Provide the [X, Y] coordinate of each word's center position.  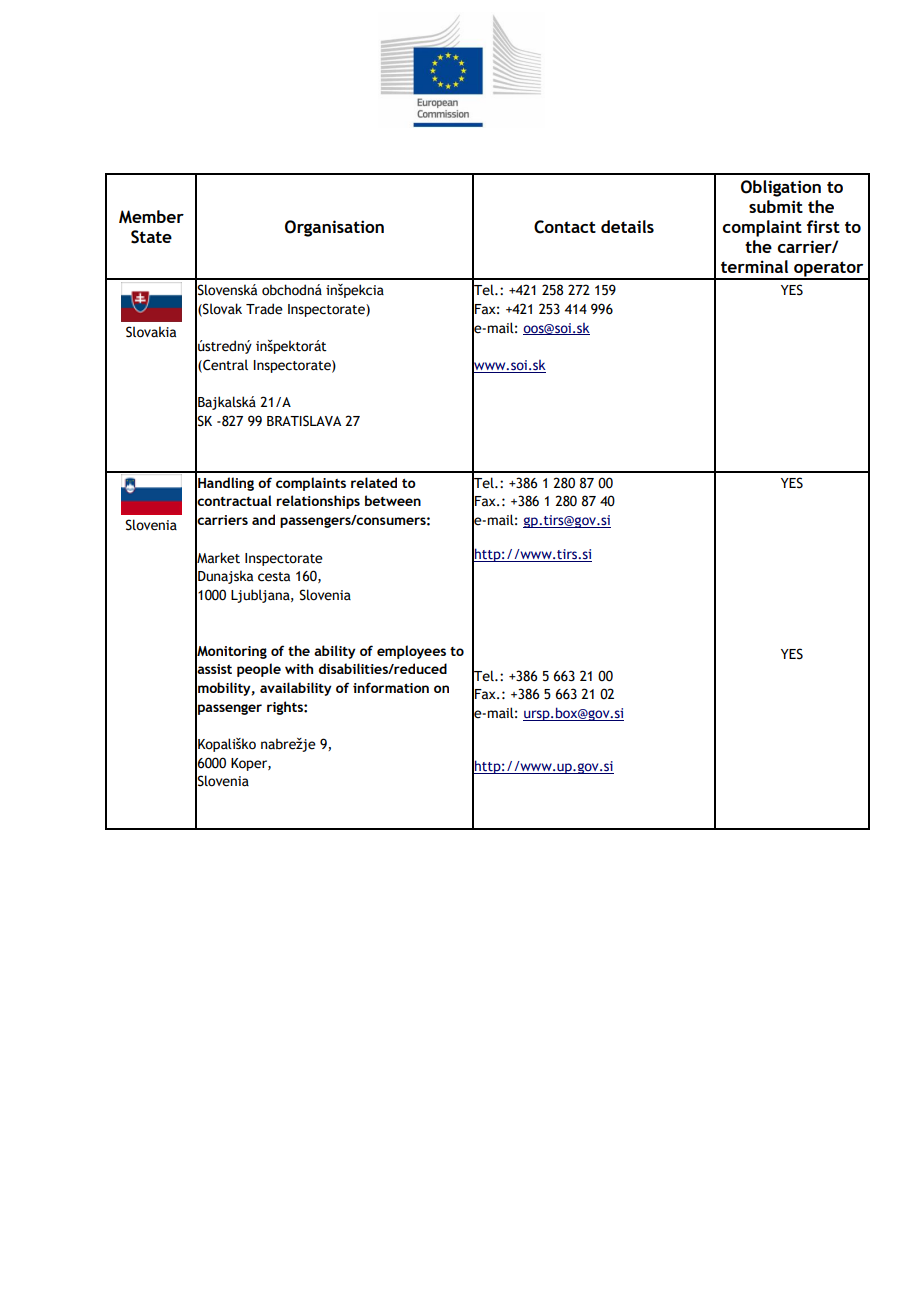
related [374, 482]
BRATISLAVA [304, 421]
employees [411, 652]
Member [151, 217]
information [391, 687]
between [393, 500]
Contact [565, 227]
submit [776, 206]
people [259, 670]
